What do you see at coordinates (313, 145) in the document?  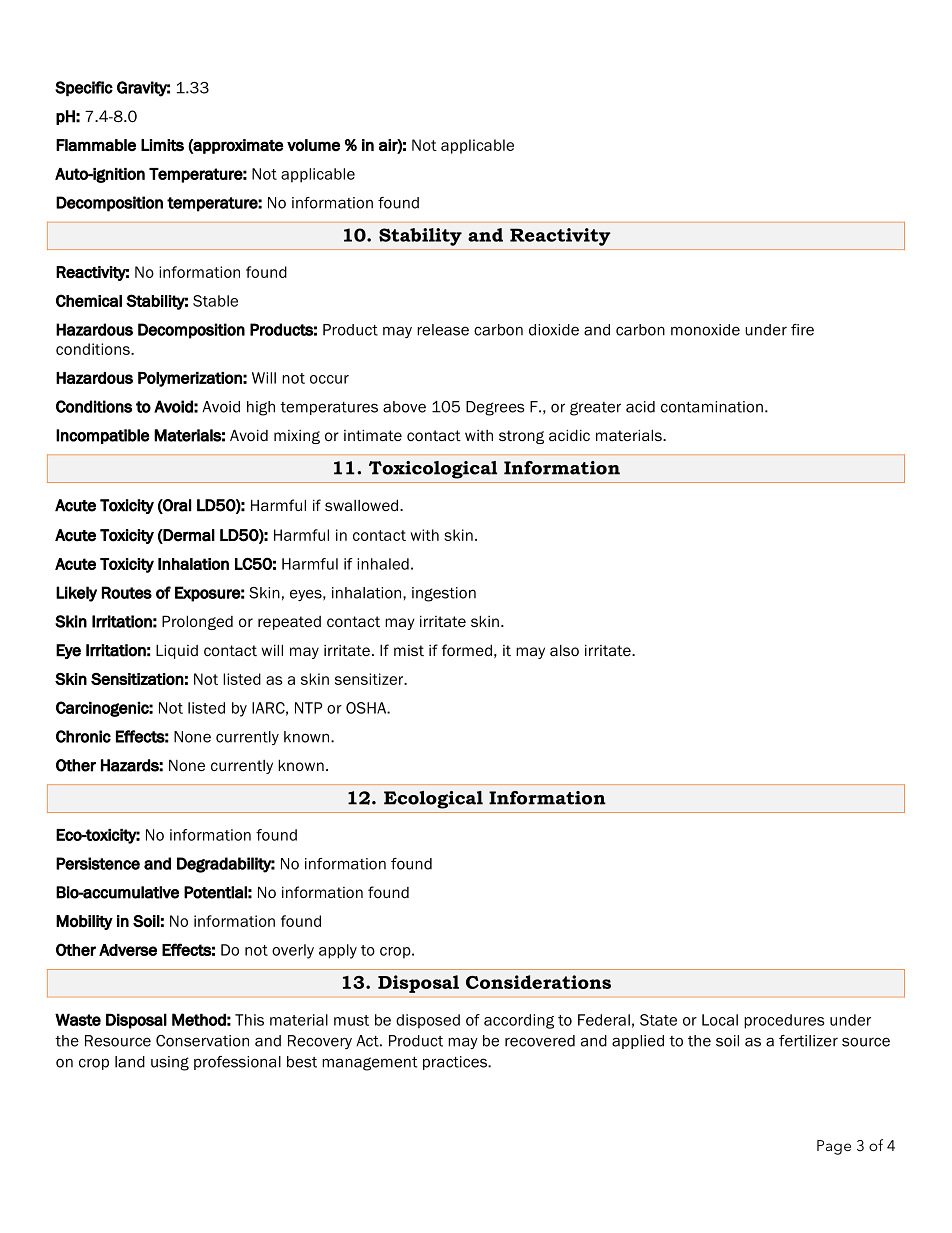 I see `volume` at bounding box center [313, 145].
